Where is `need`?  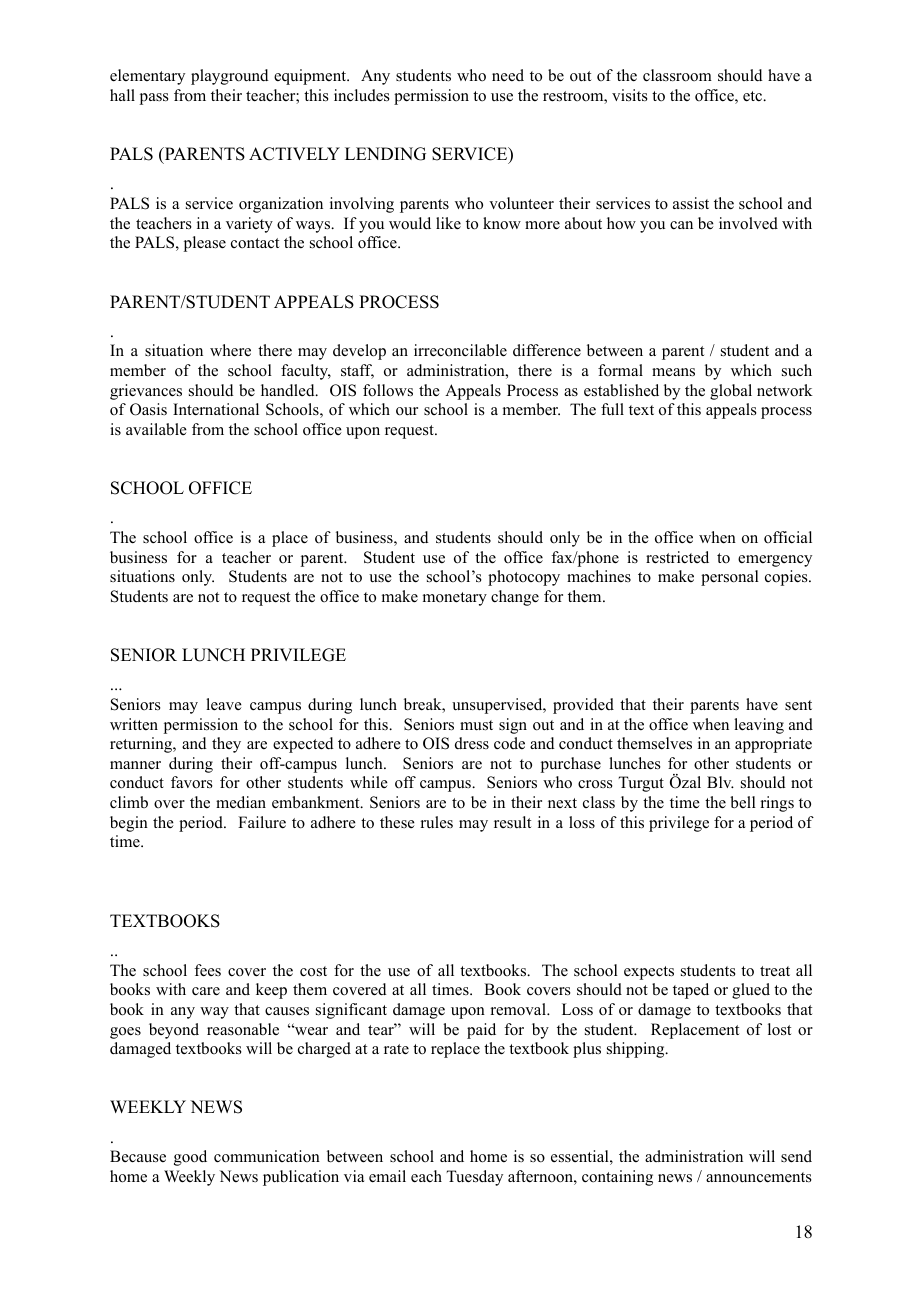
need is located at coordinates (508, 75).
